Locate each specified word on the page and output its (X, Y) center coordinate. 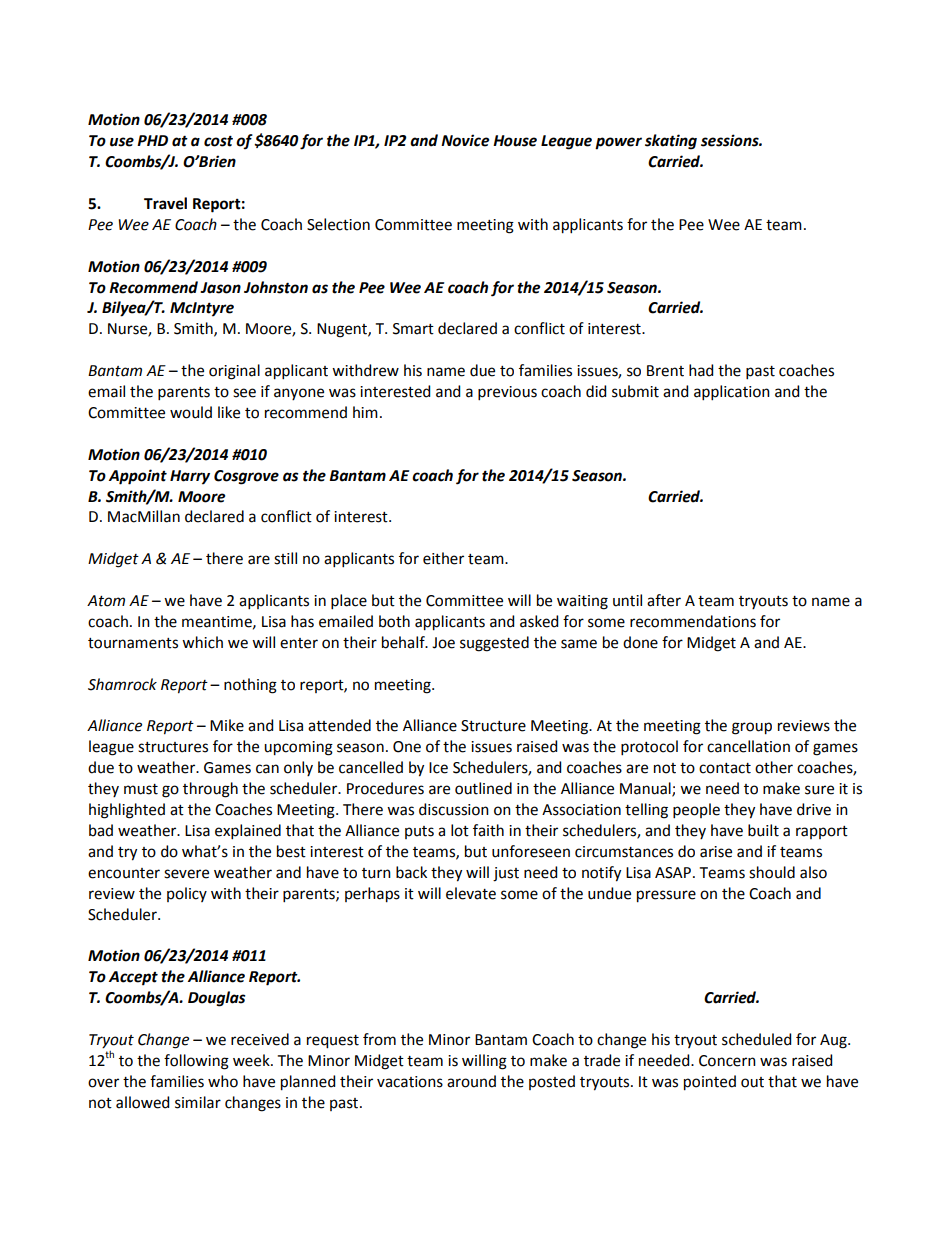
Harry (190, 477)
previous (507, 393)
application (732, 392)
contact (725, 768)
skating (671, 142)
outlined (483, 788)
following (196, 1062)
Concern (727, 1061)
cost (218, 141)
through (210, 790)
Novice (465, 140)
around (471, 1081)
